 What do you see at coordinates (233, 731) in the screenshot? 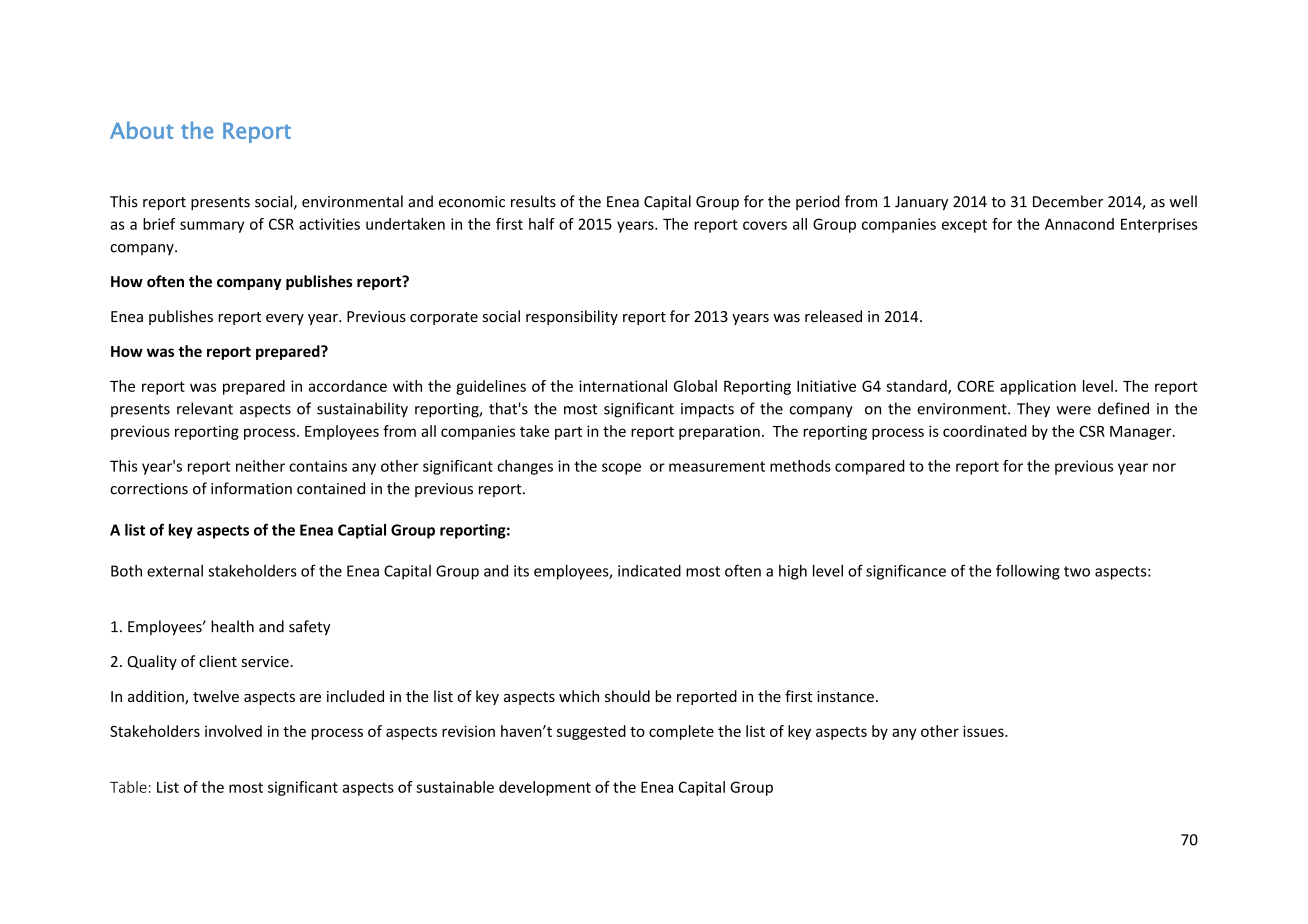
I see `involved` at bounding box center [233, 731].
